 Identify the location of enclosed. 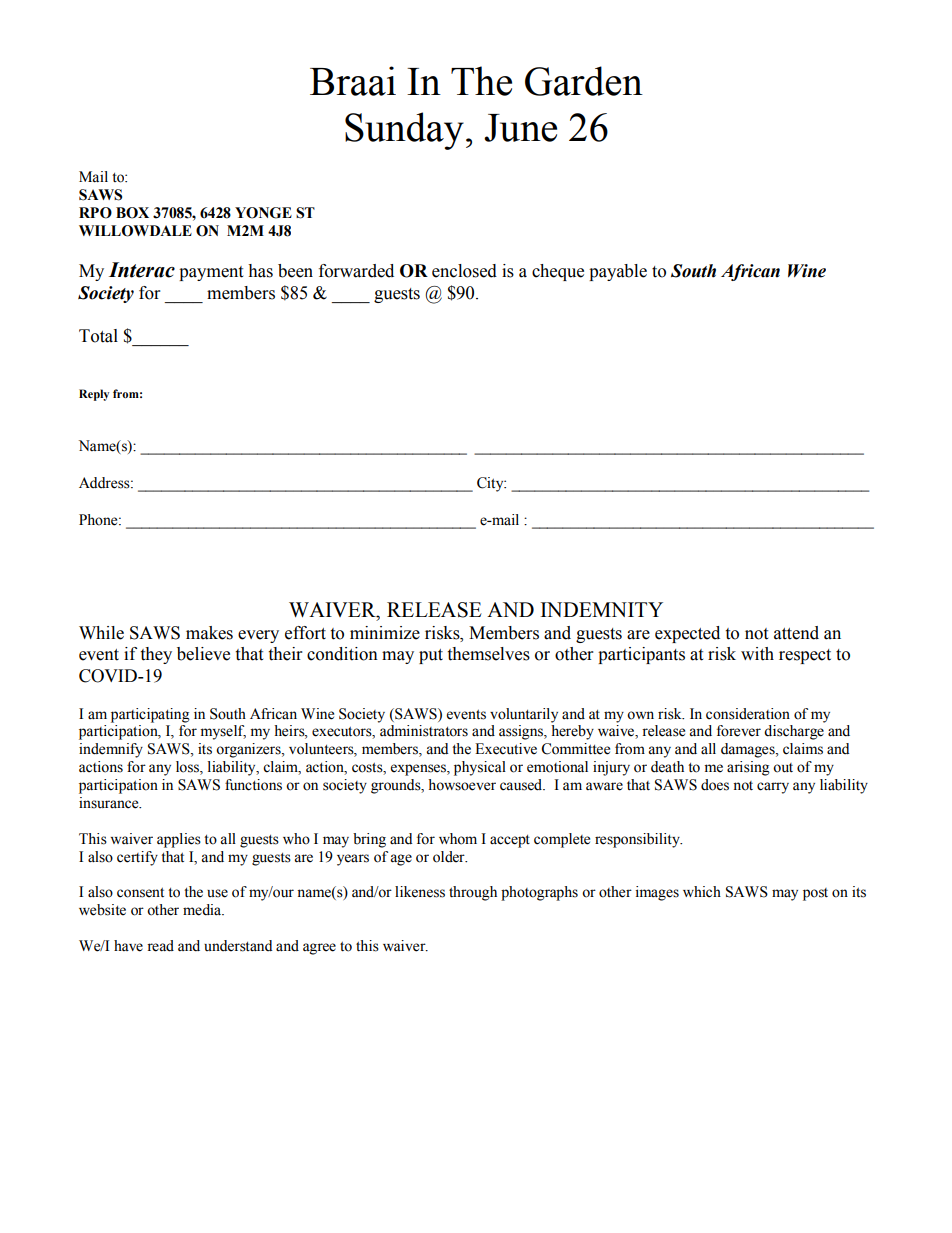
(464, 271).
